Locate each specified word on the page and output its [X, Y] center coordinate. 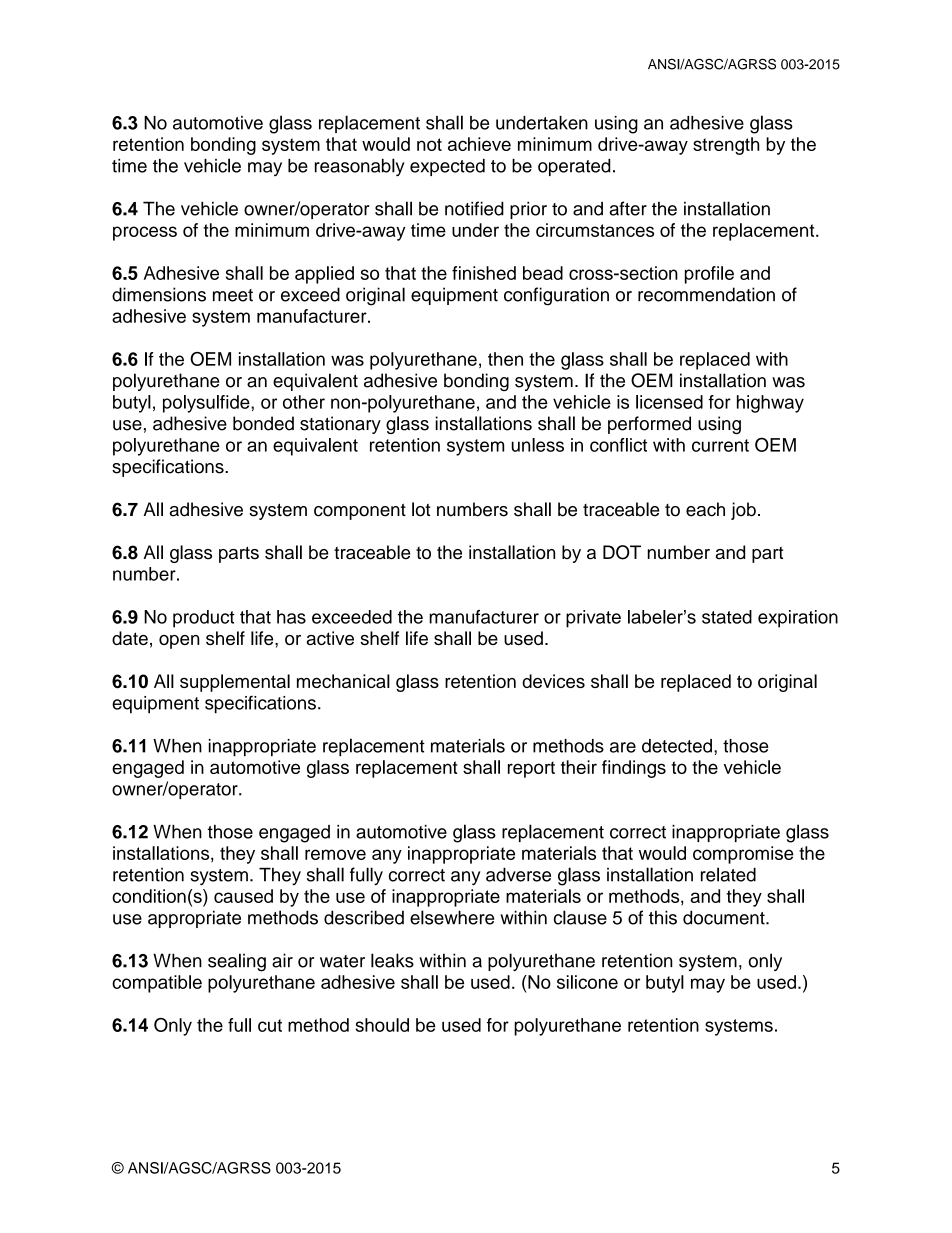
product [204, 619]
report [531, 769]
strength [726, 146]
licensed [669, 402]
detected [677, 746]
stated [727, 617]
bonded [263, 423]
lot [421, 509]
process [145, 233]
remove [335, 854]
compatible [157, 984]
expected [447, 167]
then [505, 359]
